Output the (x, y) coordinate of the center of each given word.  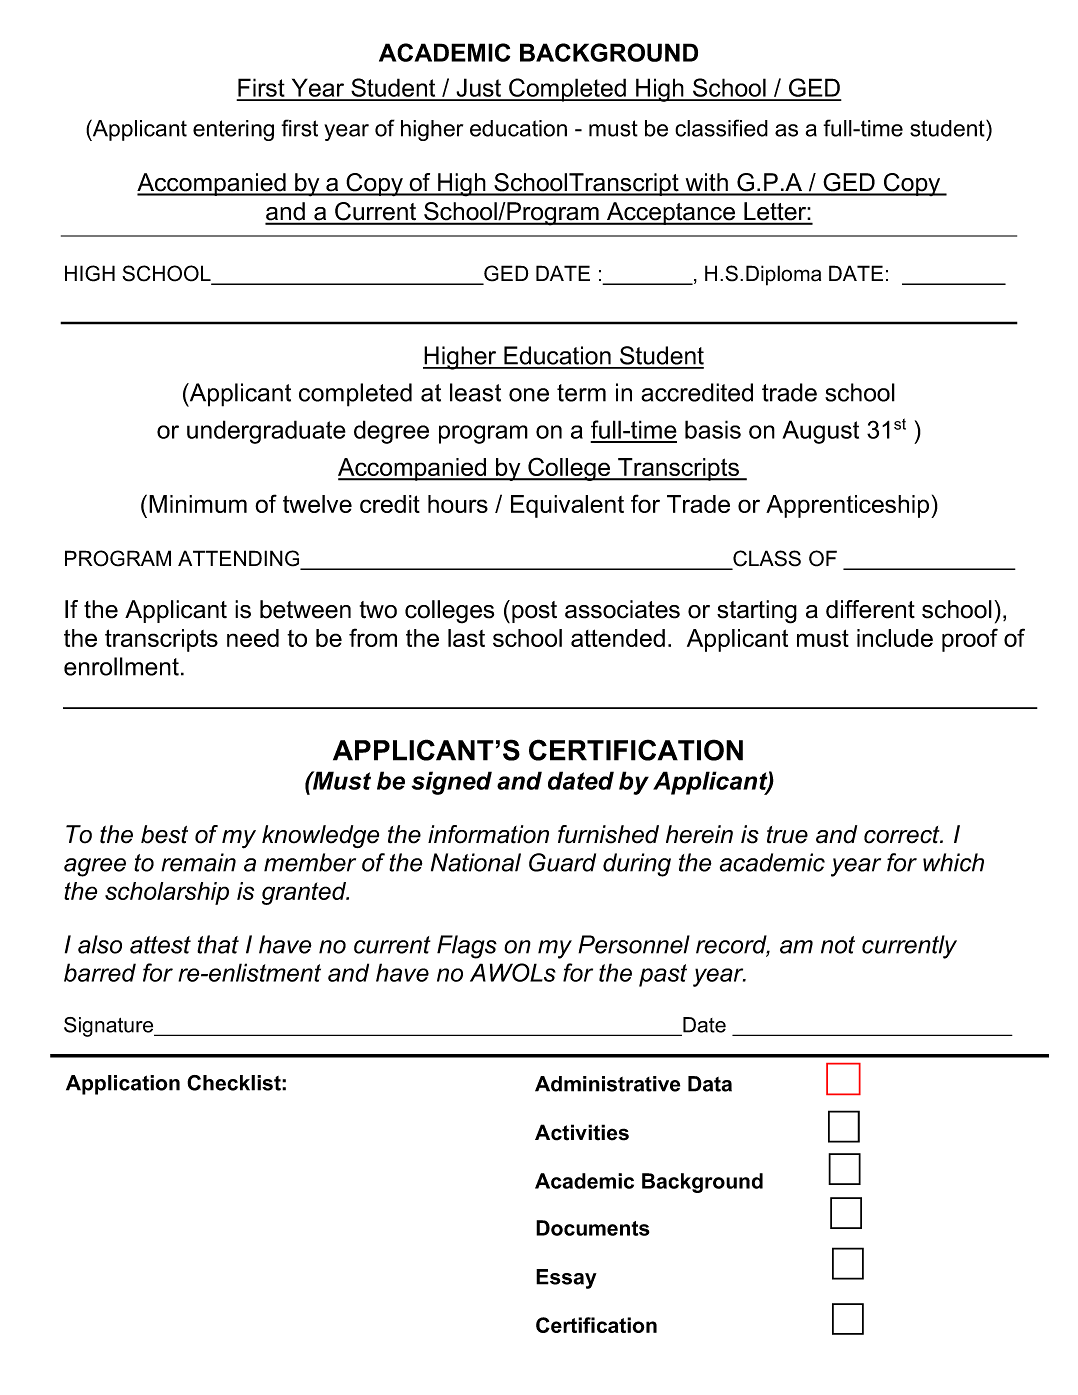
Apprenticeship (849, 506)
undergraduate (266, 432)
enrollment (121, 666)
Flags (467, 947)
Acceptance (671, 213)
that (218, 944)
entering (233, 130)
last (466, 638)
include (895, 638)
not (838, 945)
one (529, 395)
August (820, 432)
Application (123, 1085)
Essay (566, 1279)
